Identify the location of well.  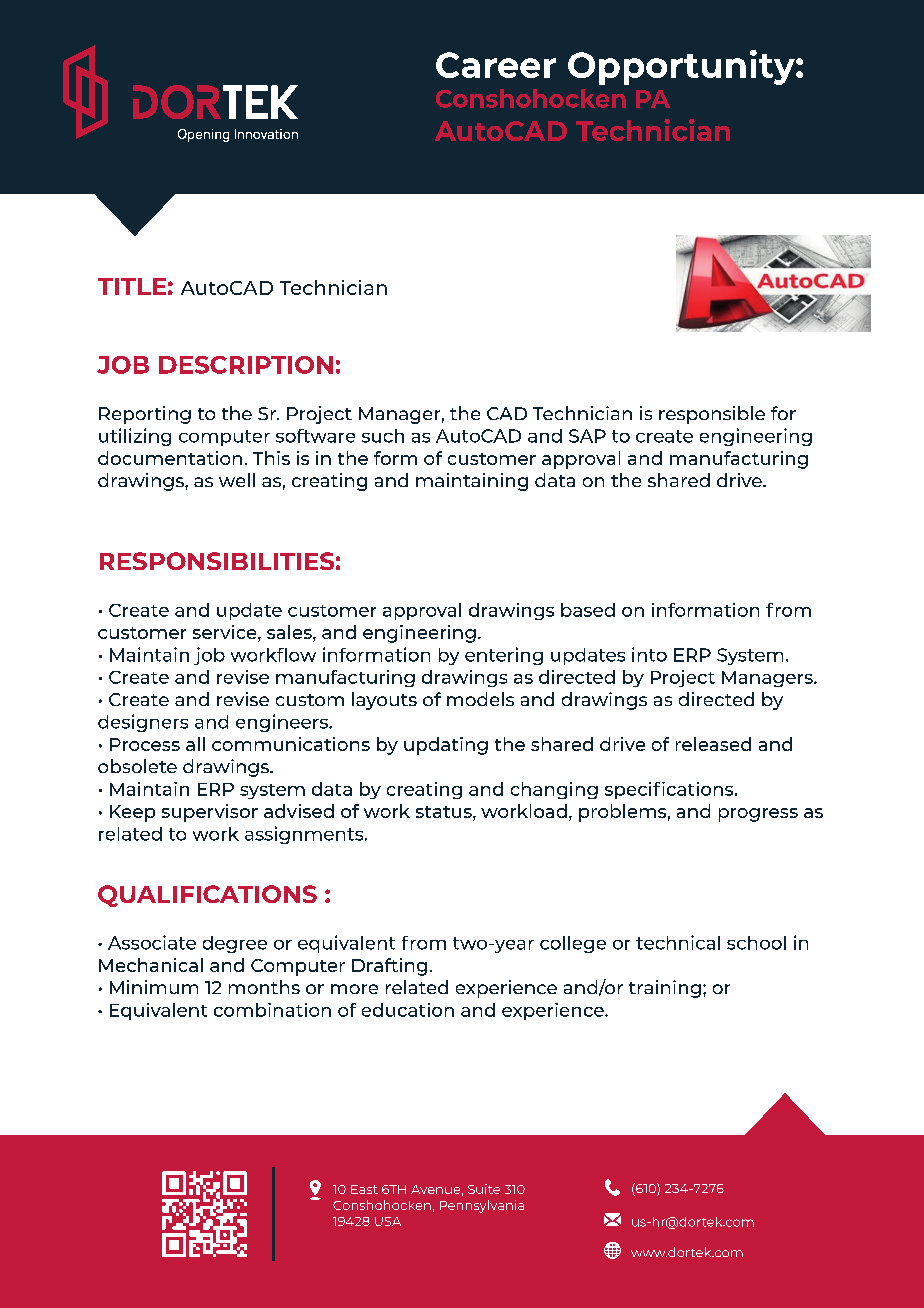
(237, 480).
